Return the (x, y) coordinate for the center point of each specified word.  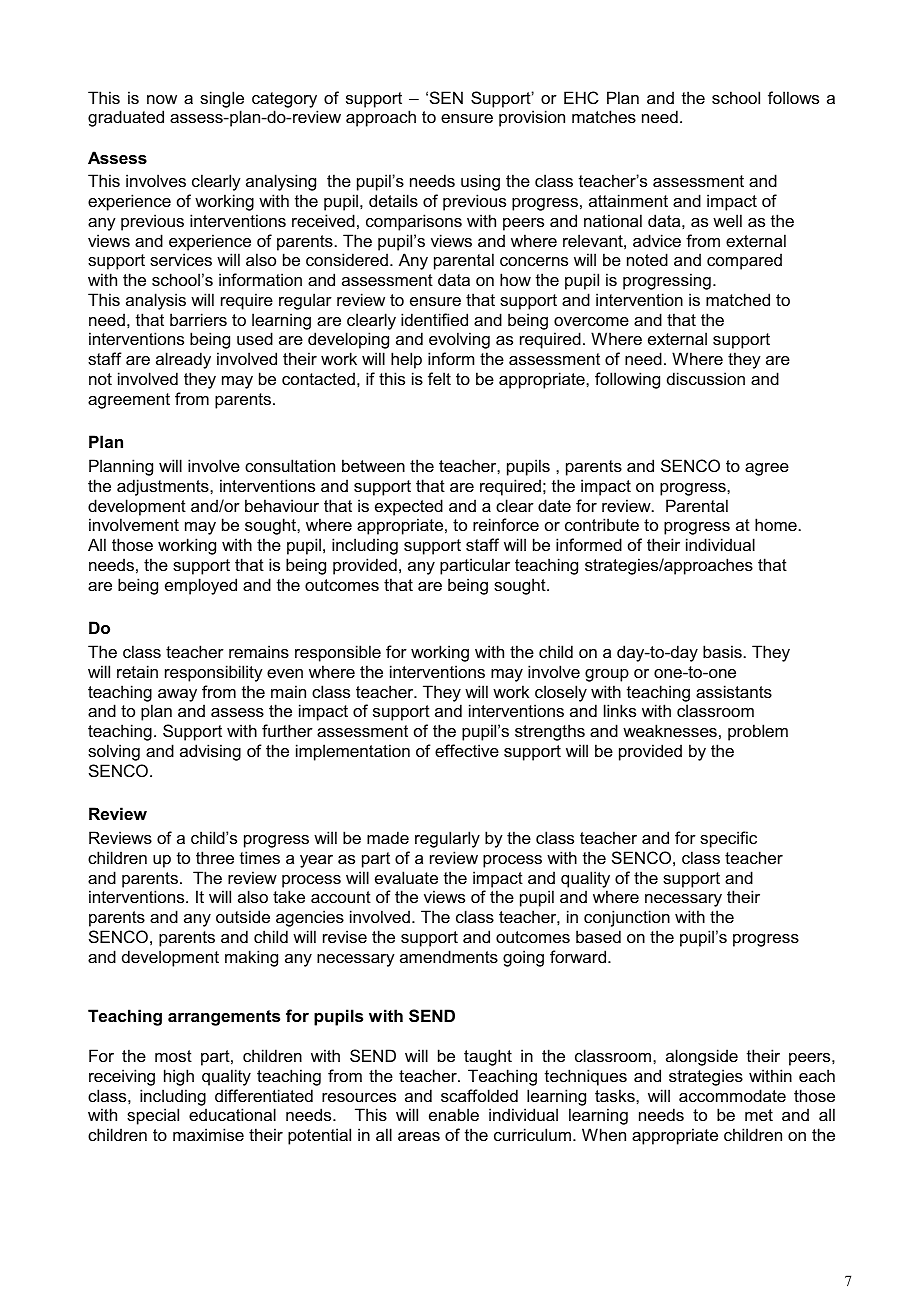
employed (201, 586)
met (759, 1115)
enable (454, 1114)
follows (793, 97)
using (480, 182)
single (222, 99)
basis (722, 651)
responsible (338, 653)
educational (232, 1114)
